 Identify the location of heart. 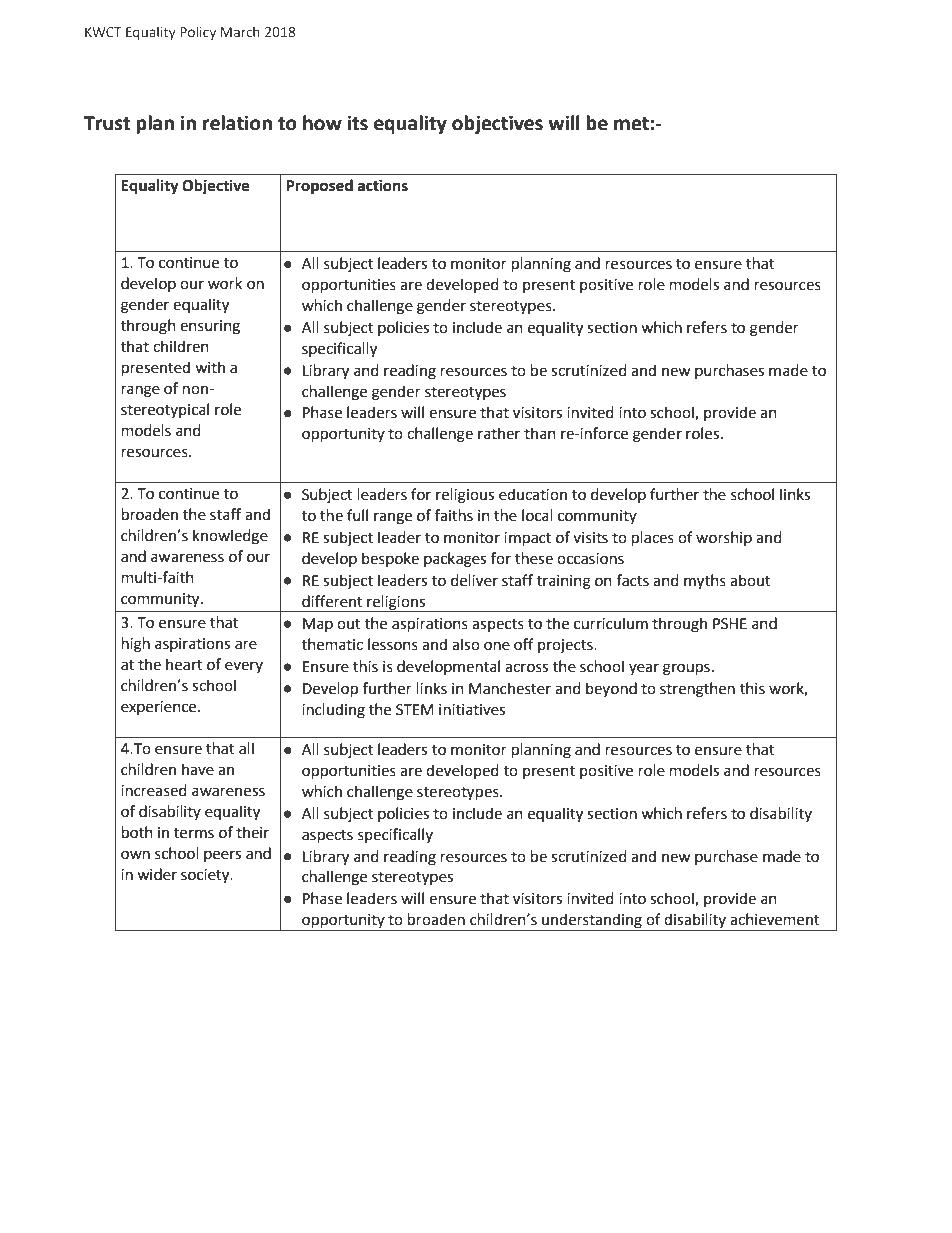
(184, 664).
